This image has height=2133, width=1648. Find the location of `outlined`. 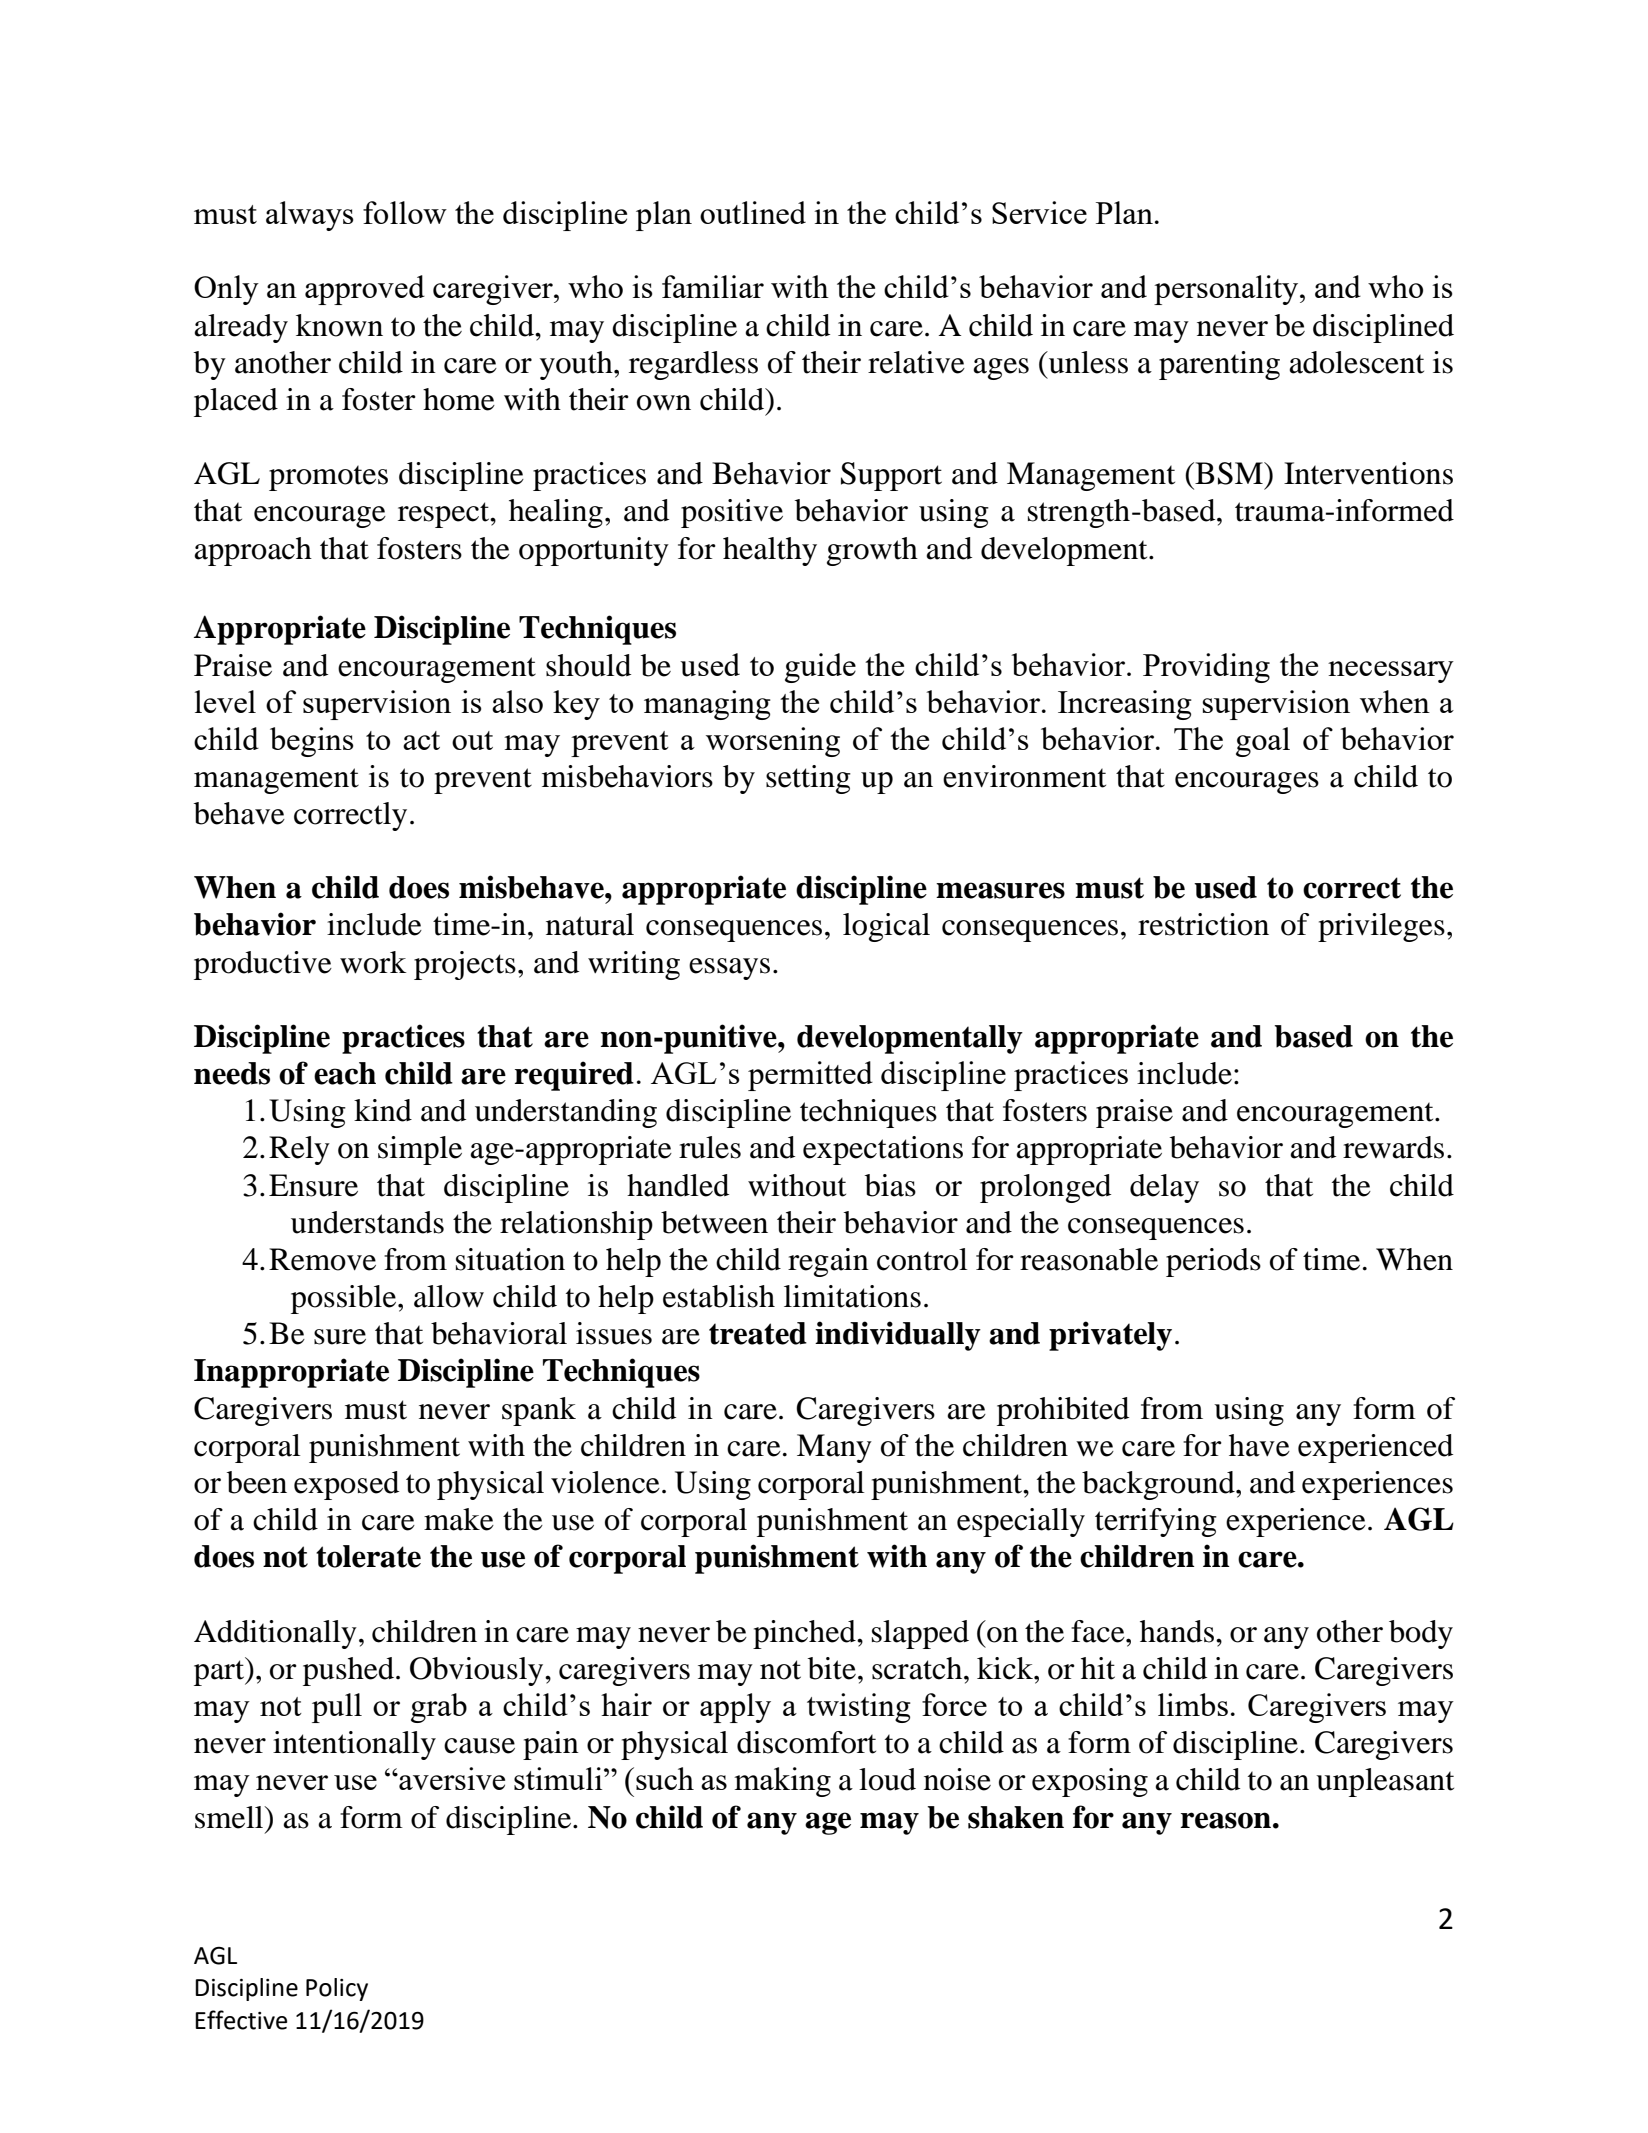

outlined is located at coordinates (753, 212).
